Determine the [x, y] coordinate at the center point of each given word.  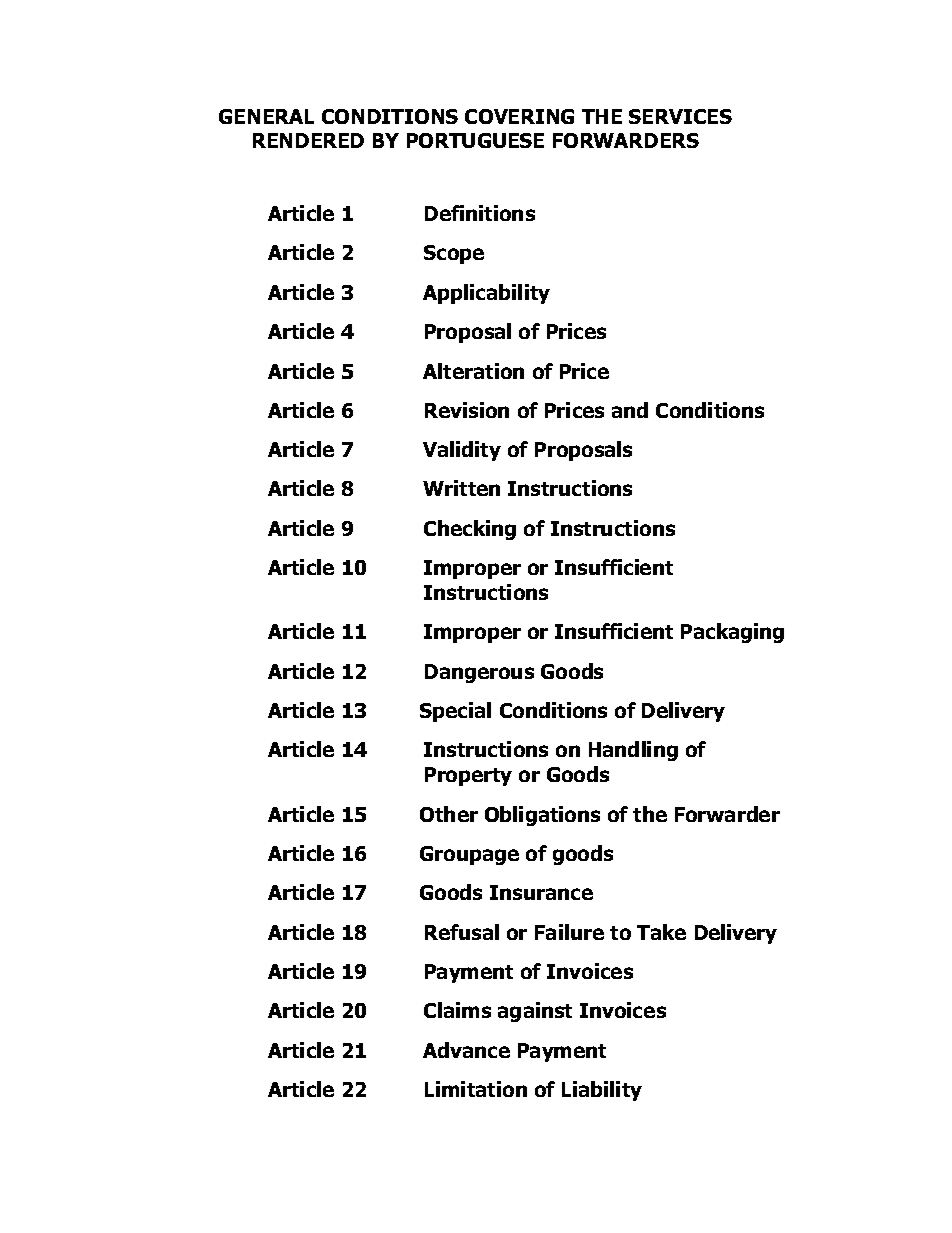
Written [461, 488]
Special [455, 712]
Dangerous [479, 673]
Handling [633, 751]
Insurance [541, 892]
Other [449, 814]
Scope [454, 254]
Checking [470, 530]
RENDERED [308, 140]
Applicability [486, 294]
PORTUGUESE [475, 140]
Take [661, 932]
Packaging [732, 633]
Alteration [473, 371]
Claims [457, 1010]
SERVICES [680, 116]
